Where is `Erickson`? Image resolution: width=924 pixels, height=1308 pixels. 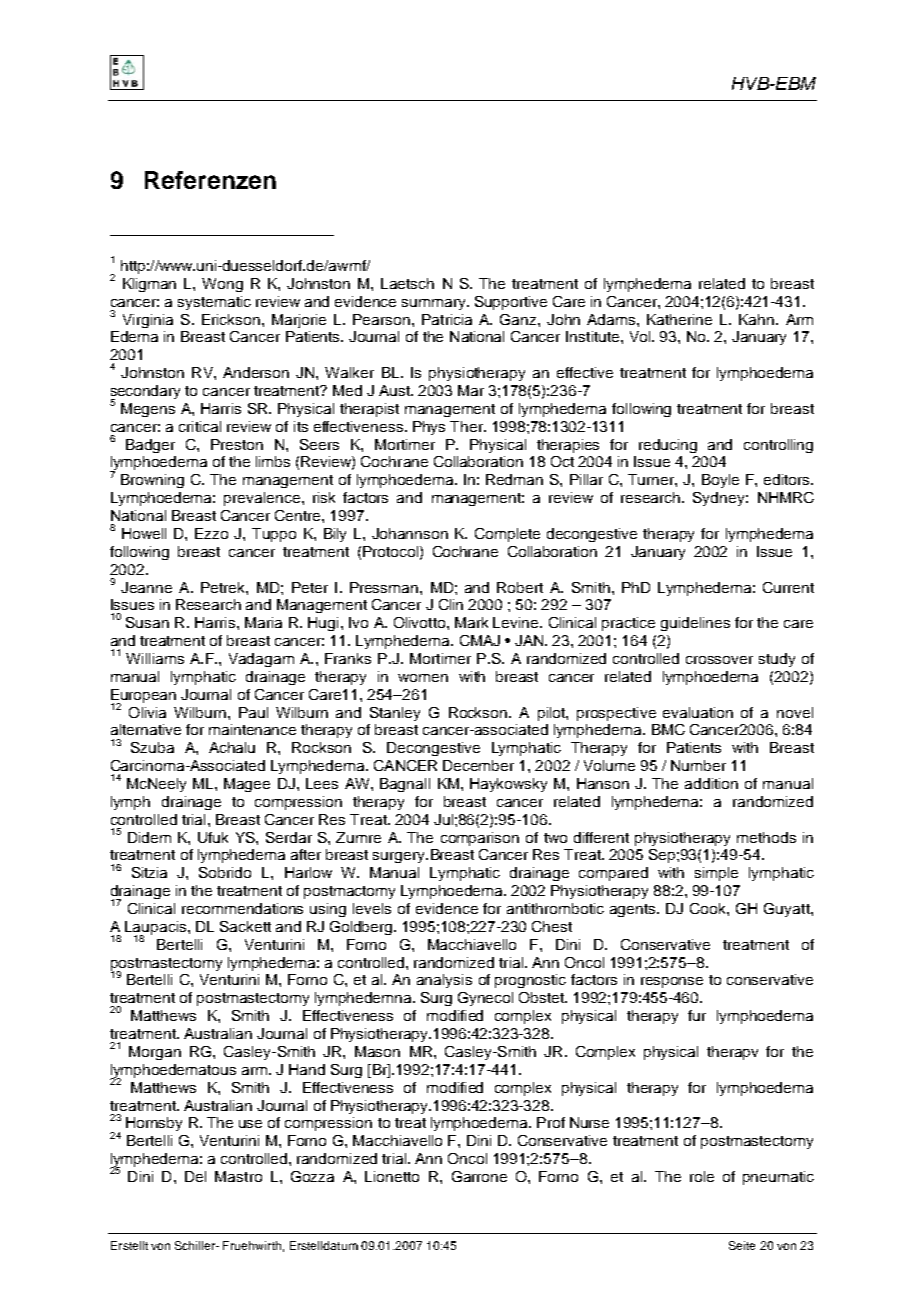
Erickson is located at coordinates (231, 319).
